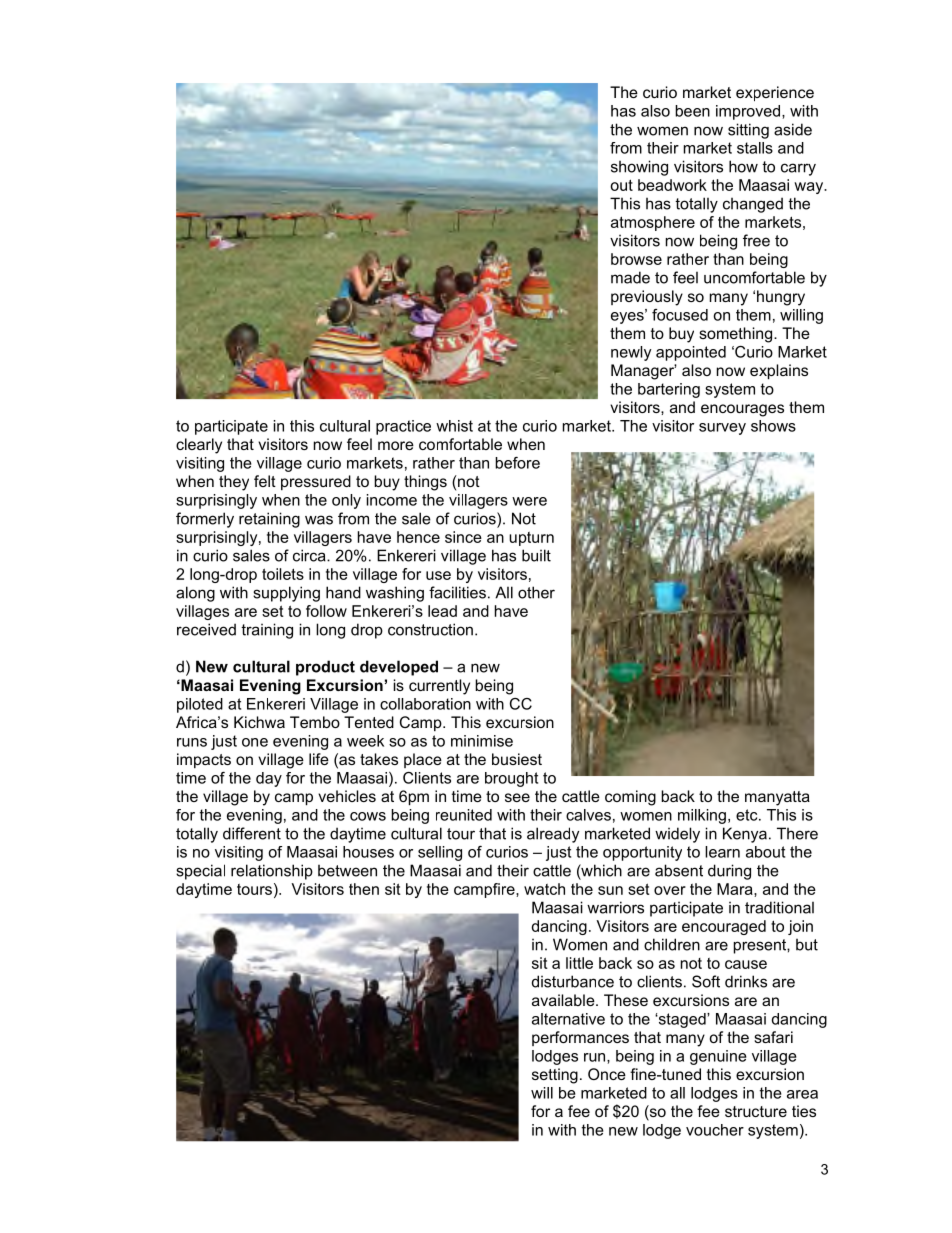 This page has height=1233, width=952. I want to click on beadwork, so click(672, 185).
